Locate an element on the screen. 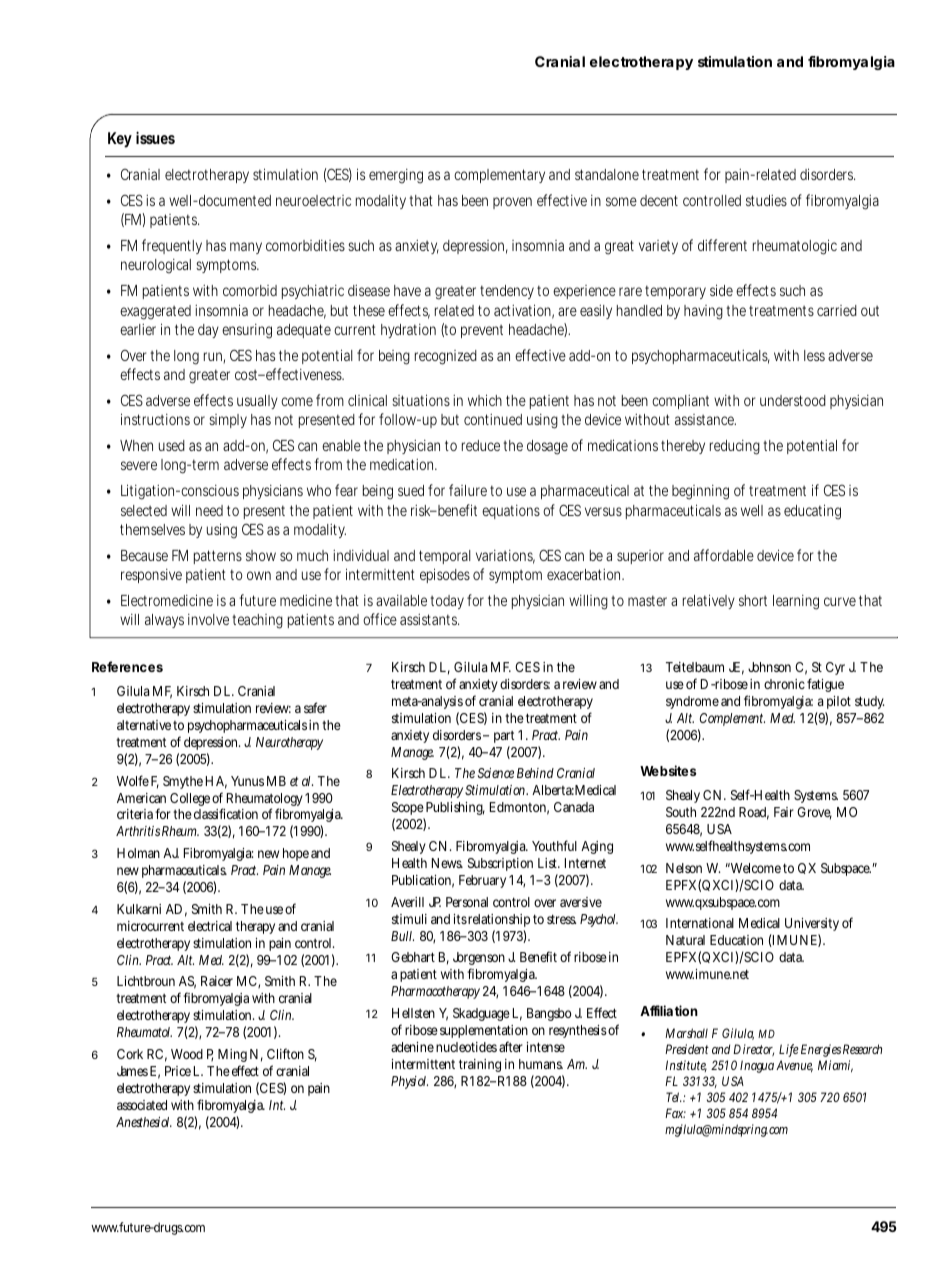  proven is located at coordinates (512, 203).
